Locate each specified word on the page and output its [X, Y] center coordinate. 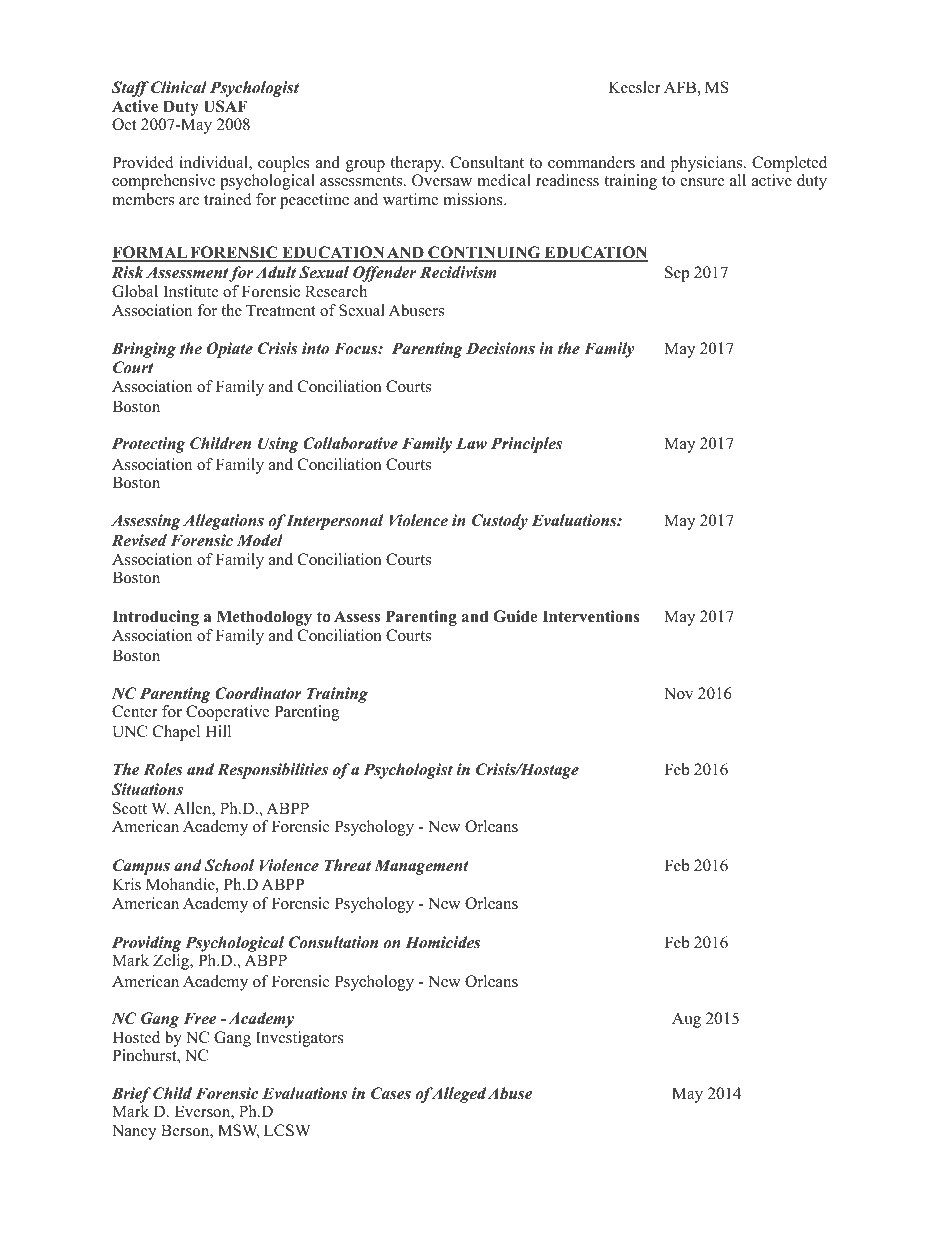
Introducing [155, 618]
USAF [225, 106]
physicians [708, 164]
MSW [238, 1131]
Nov [678, 693]
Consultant [487, 162]
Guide [515, 616]
